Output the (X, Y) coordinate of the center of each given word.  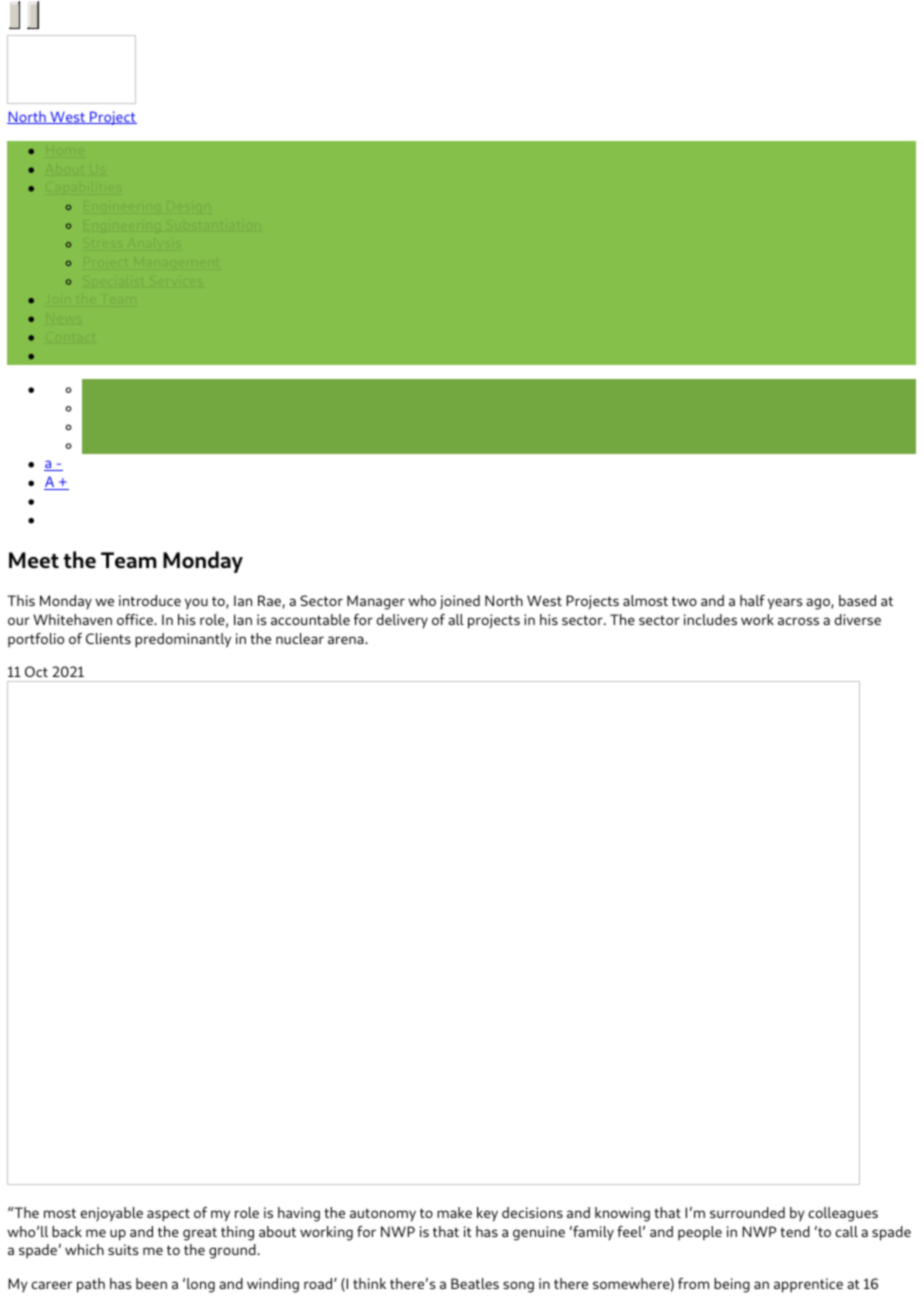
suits (123, 1249)
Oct (36, 671)
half (752, 600)
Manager (376, 602)
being (732, 1285)
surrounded (747, 1212)
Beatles (475, 1283)
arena (347, 640)
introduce (150, 600)
